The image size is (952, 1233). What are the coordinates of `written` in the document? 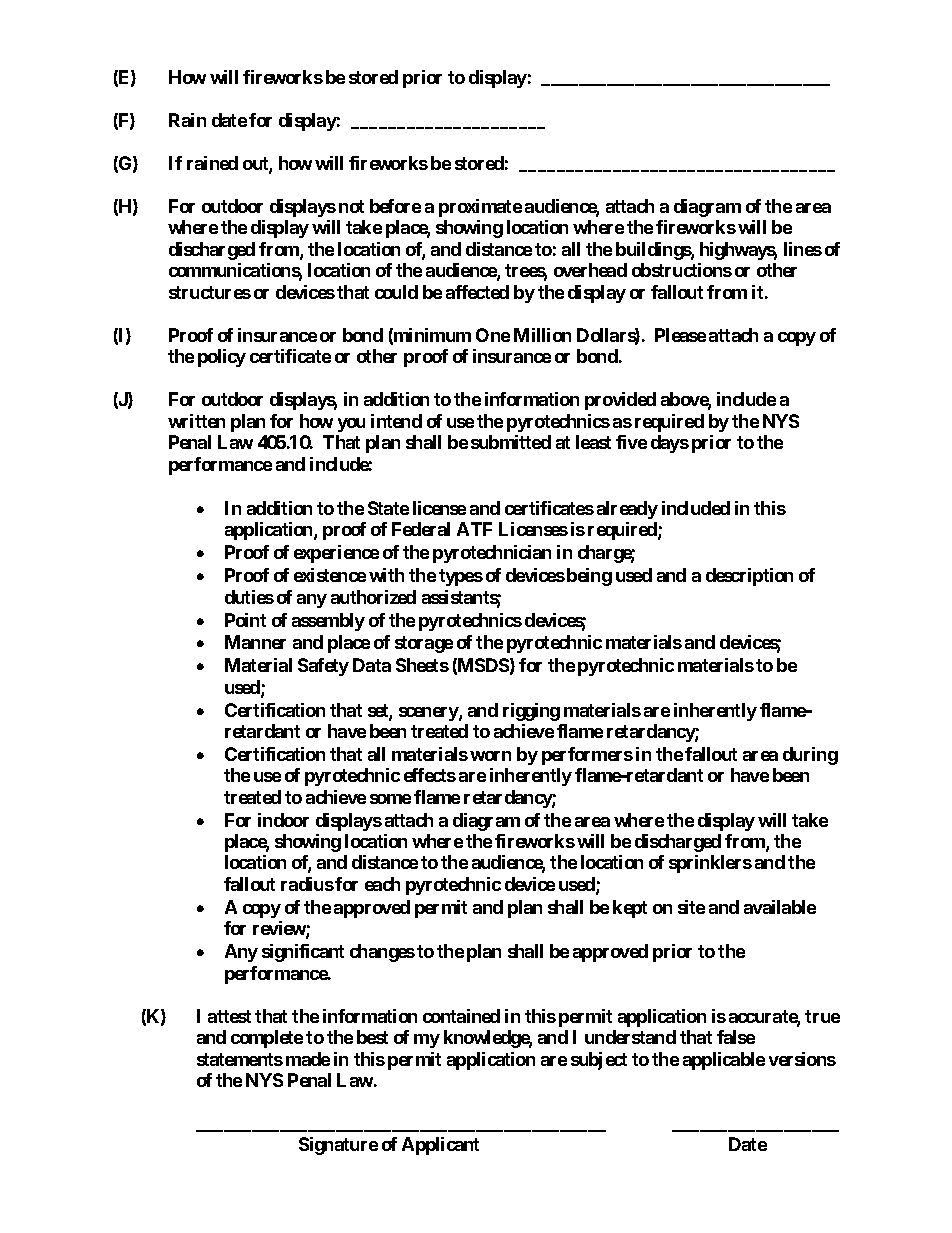 It's located at (196, 421).
